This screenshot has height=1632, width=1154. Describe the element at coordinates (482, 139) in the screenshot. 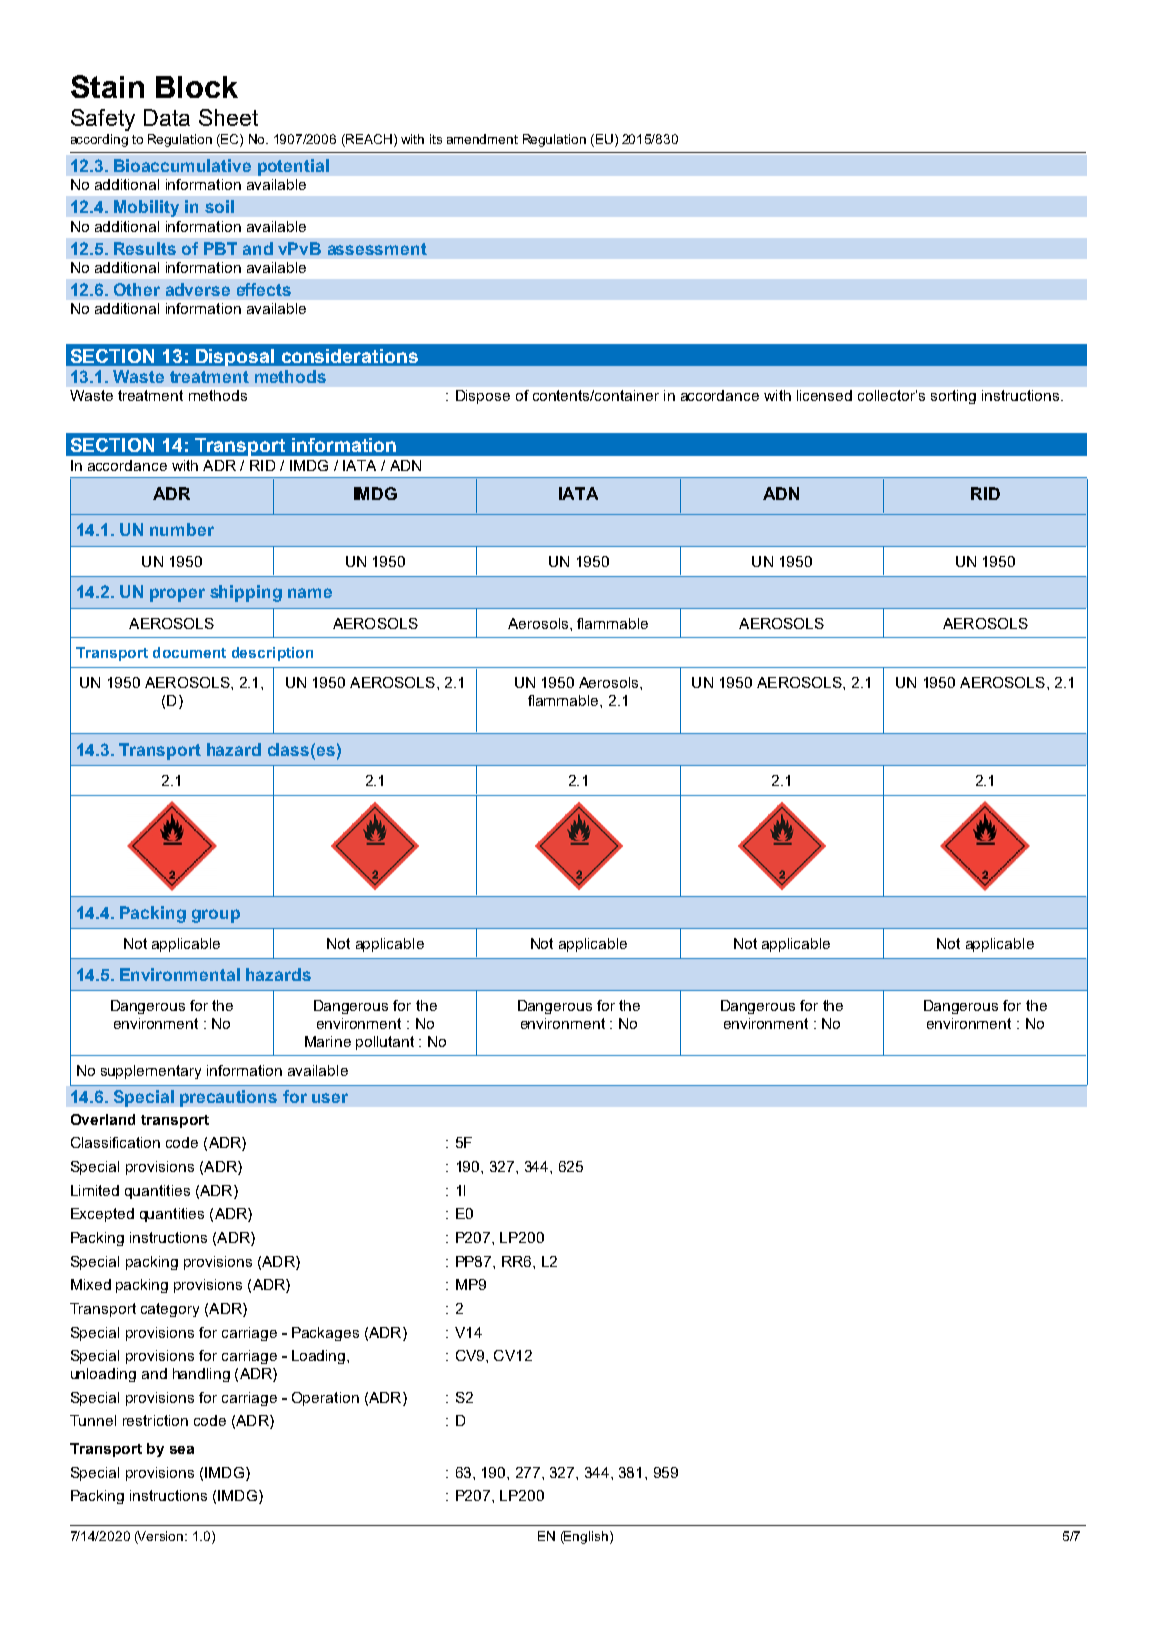

I see `amendment` at that location.
